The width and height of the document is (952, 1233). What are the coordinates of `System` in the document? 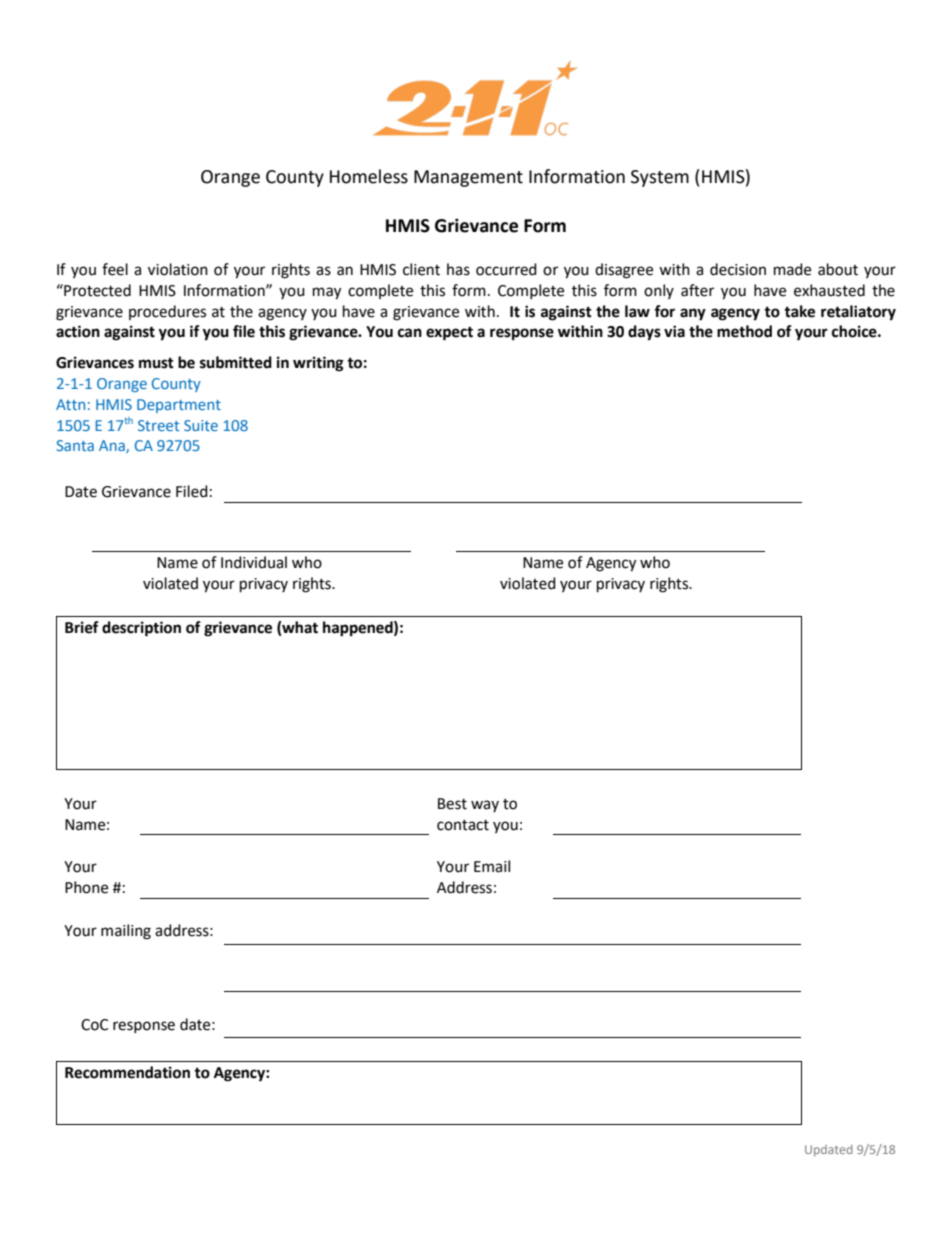 It's located at (660, 178).
